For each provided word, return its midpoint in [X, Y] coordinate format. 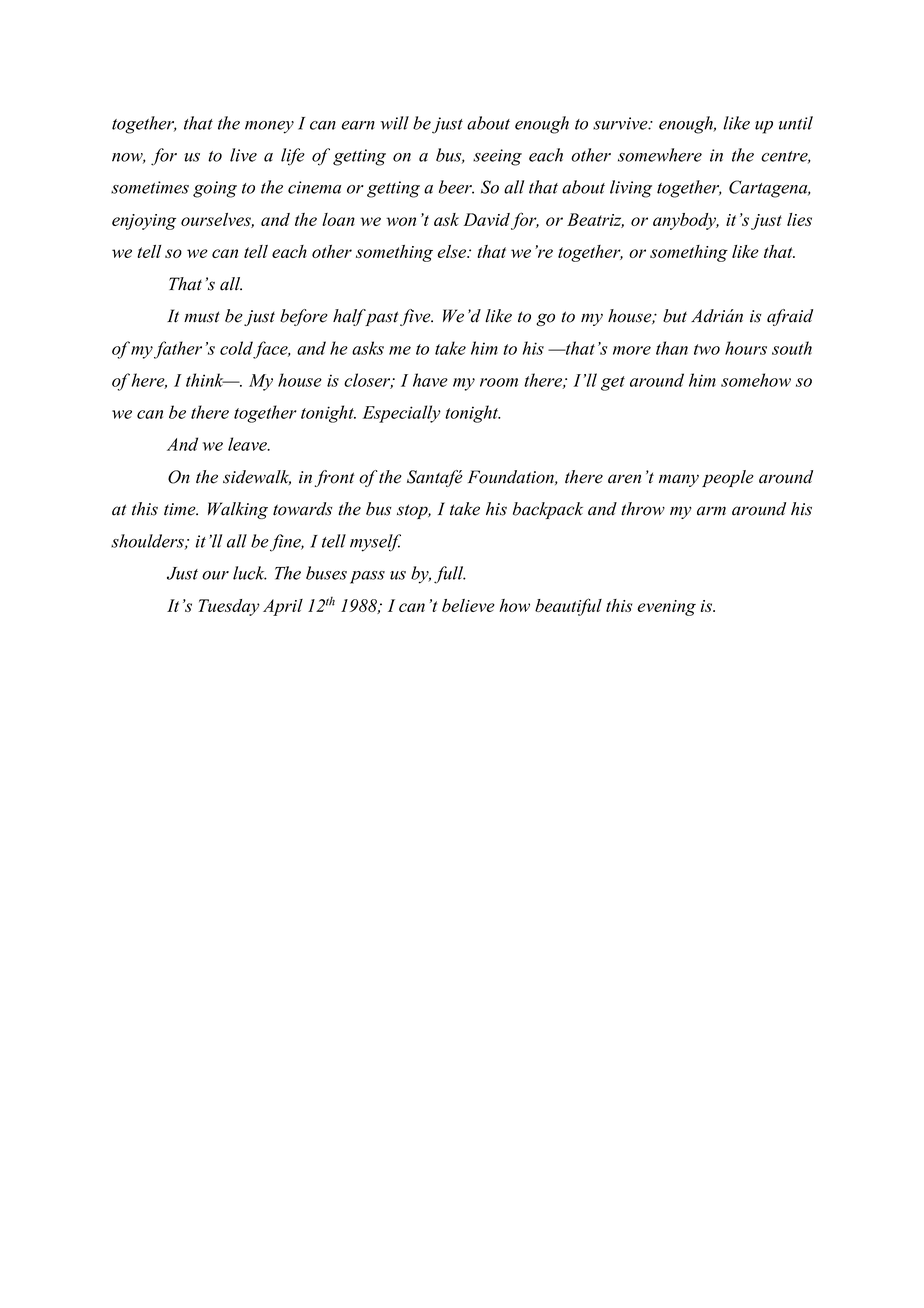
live [243, 155]
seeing [497, 157]
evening [666, 608]
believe [468, 605]
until [796, 123]
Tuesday [229, 607]
